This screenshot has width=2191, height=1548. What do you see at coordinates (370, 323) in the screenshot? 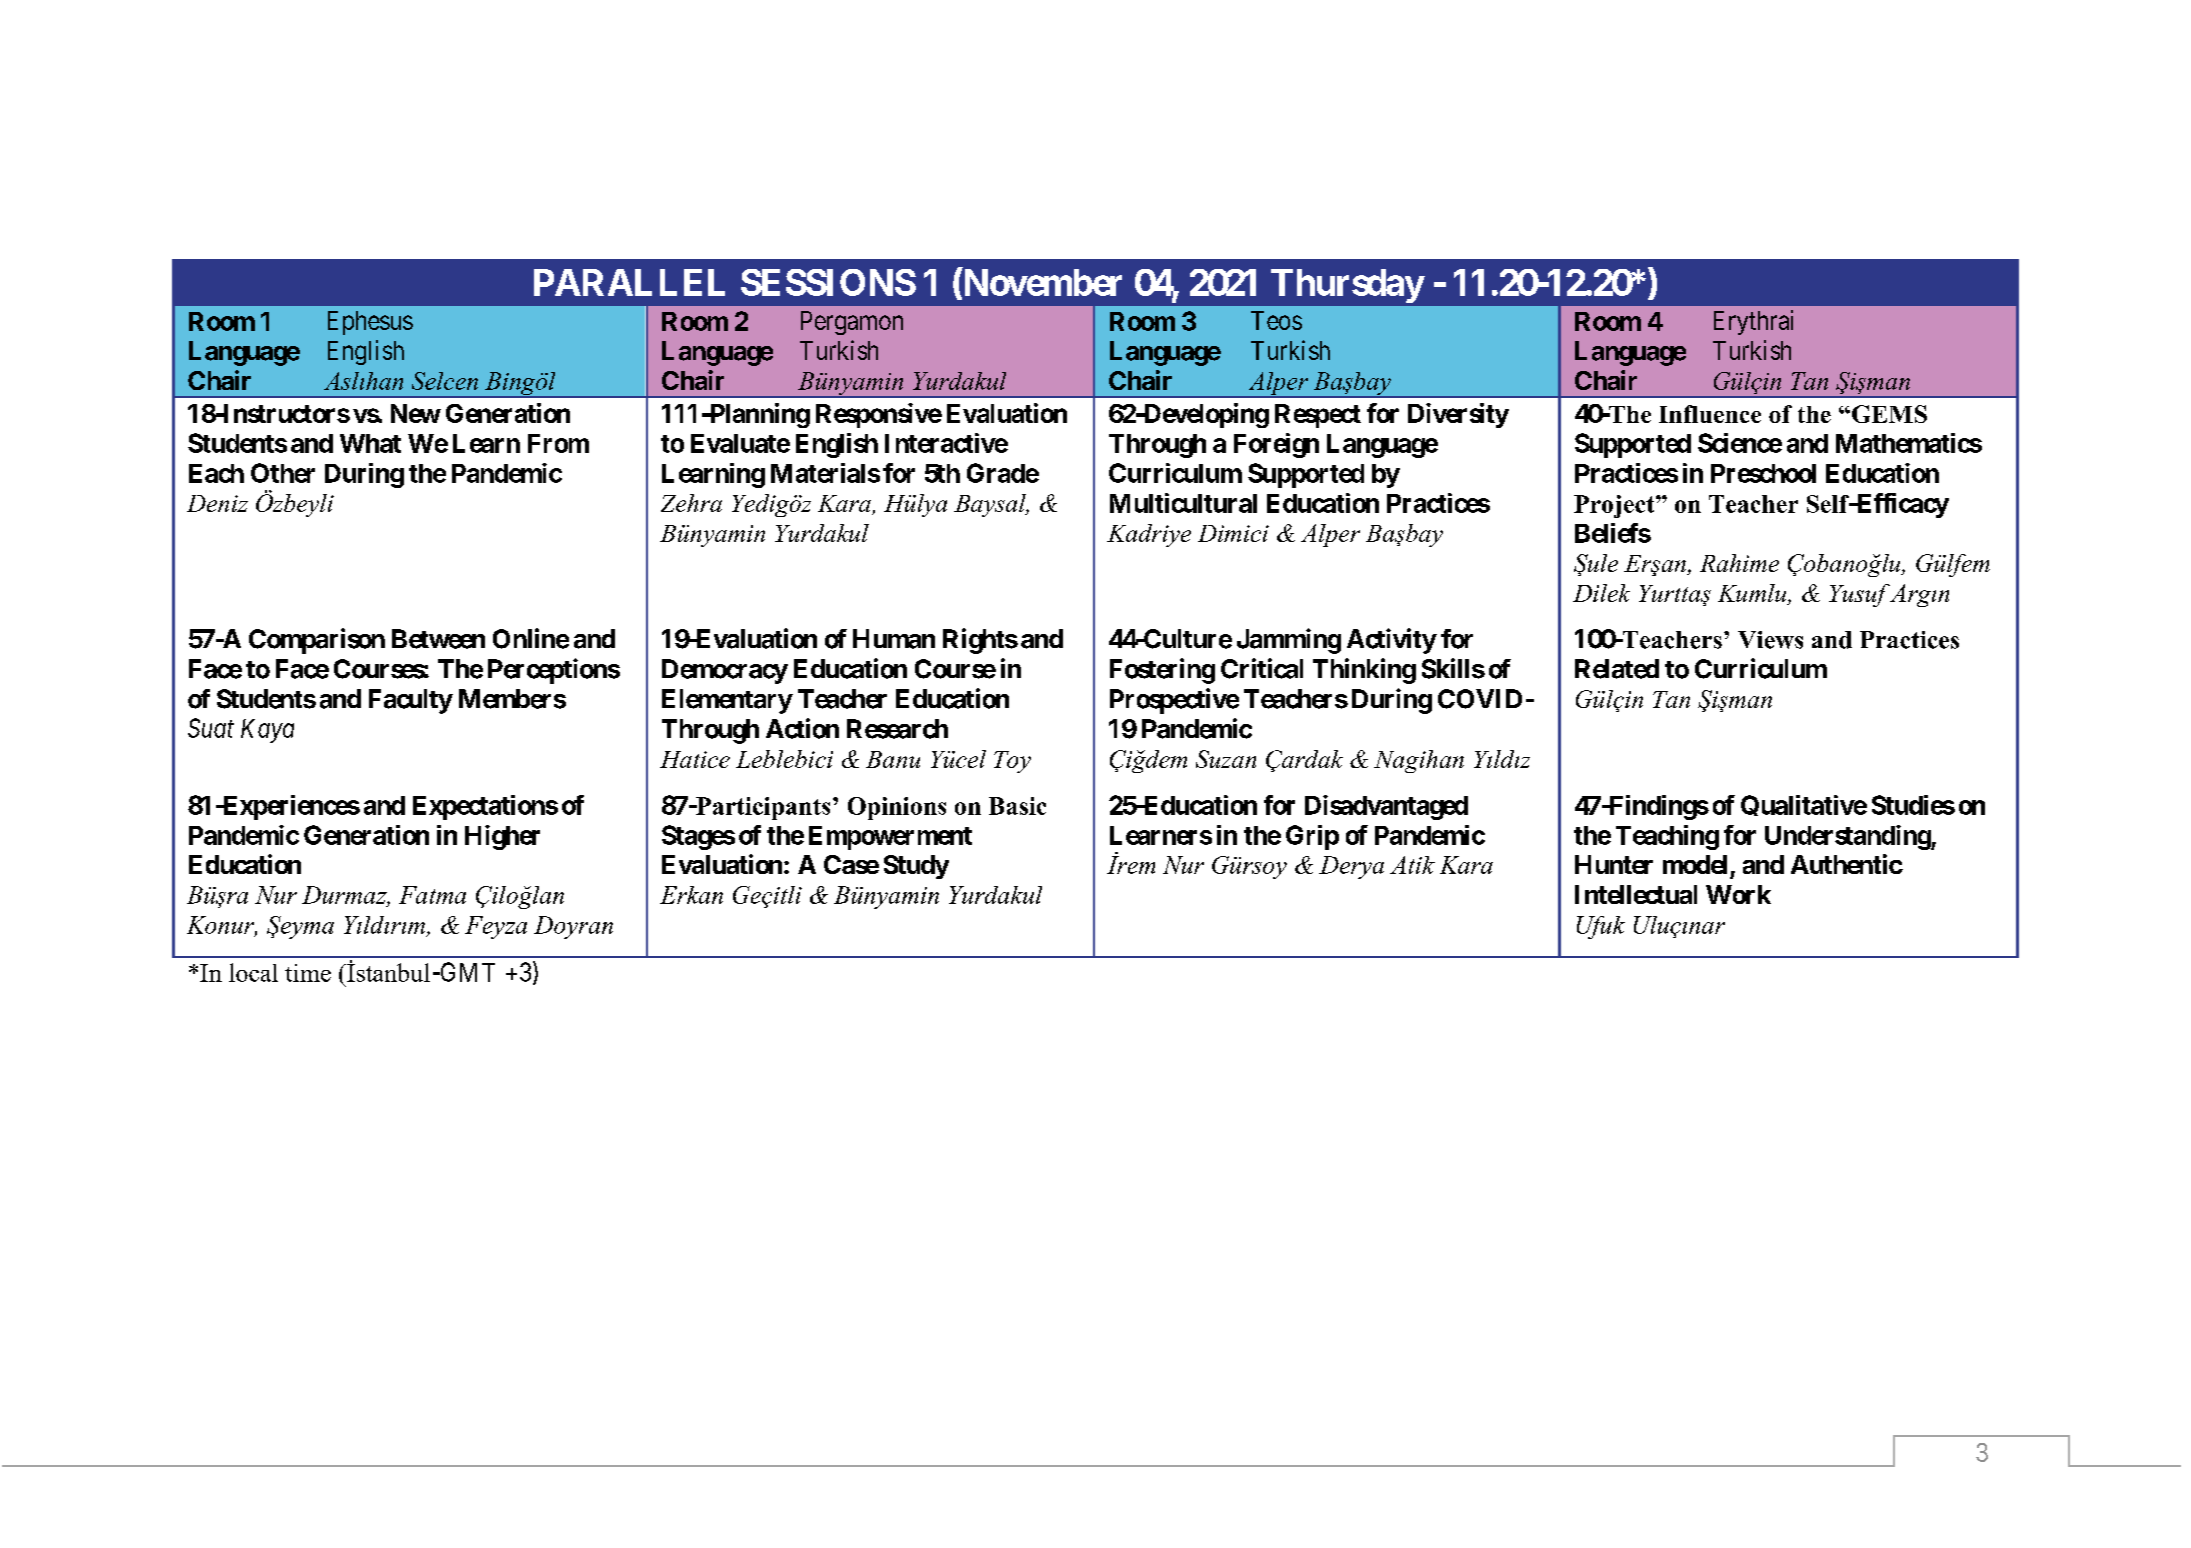
I see `Ephesus` at bounding box center [370, 323].
